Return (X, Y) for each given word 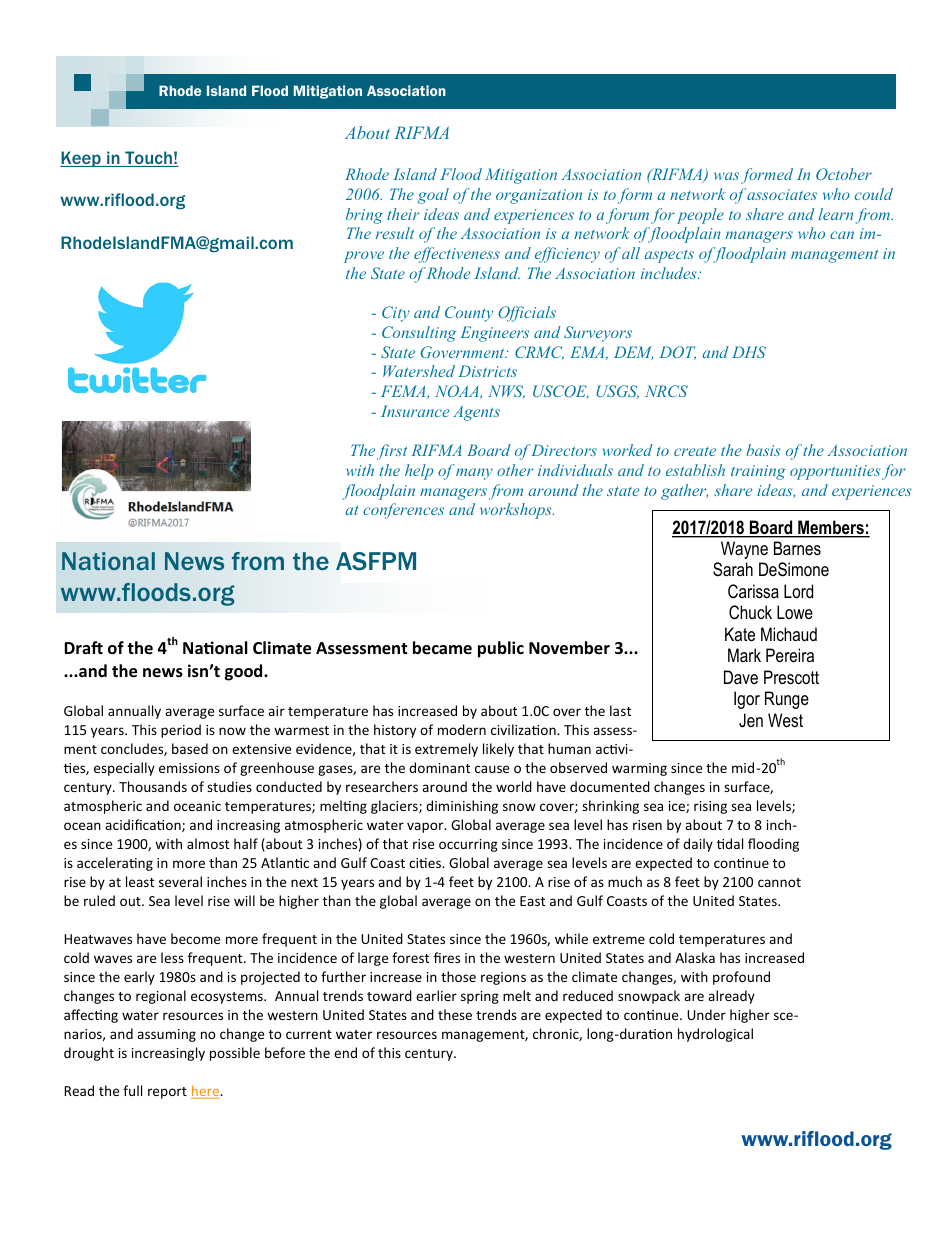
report (167, 1093)
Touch (148, 159)
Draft (83, 647)
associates (782, 194)
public (501, 649)
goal (433, 196)
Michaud (789, 634)
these (455, 1014)
